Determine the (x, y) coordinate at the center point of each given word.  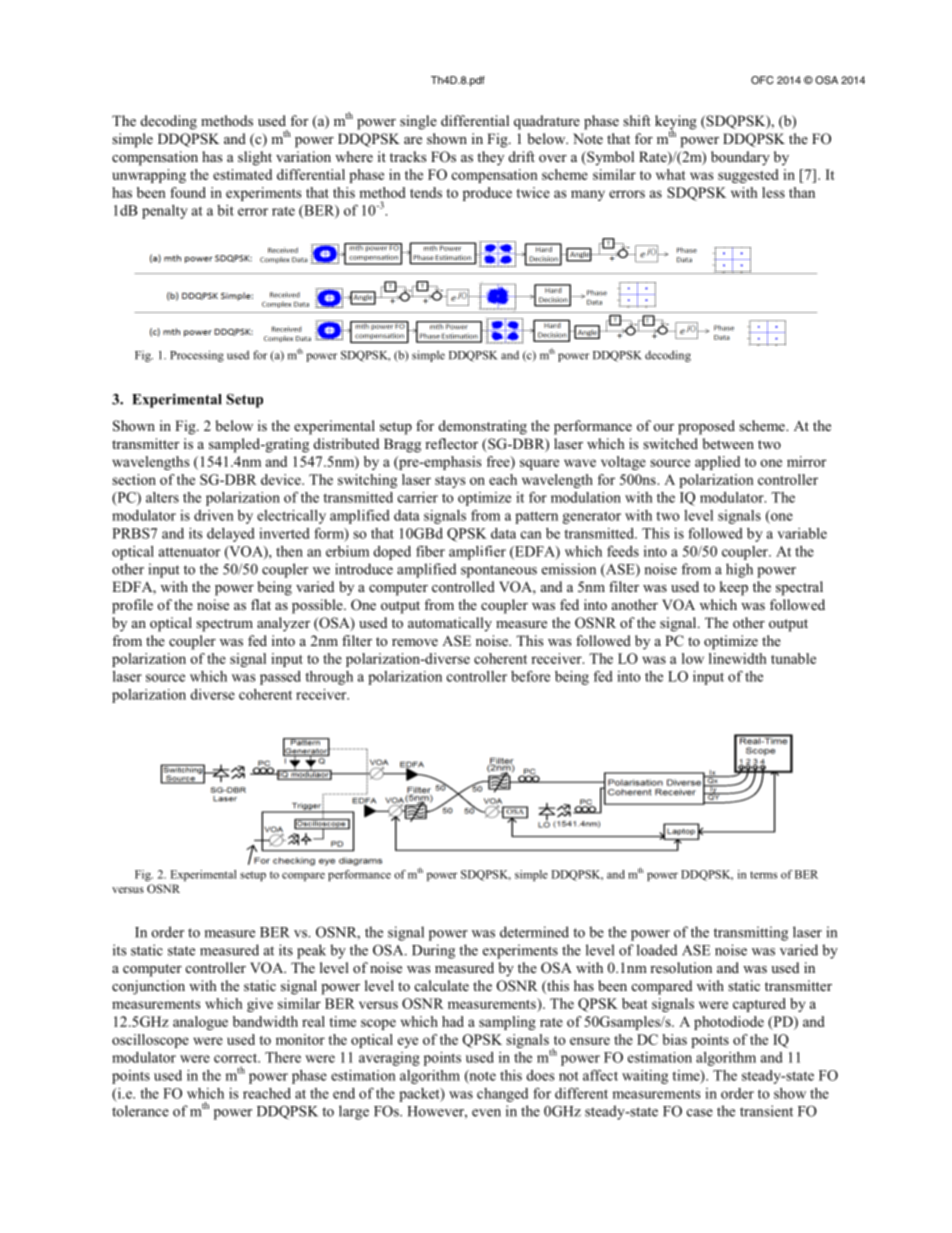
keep (734, 588)
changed (502, 1095)
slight (255, 158)
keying (676, 123)
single (418, 122)
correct (237, 1058)
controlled (463, 586)
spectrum (224, 625)
